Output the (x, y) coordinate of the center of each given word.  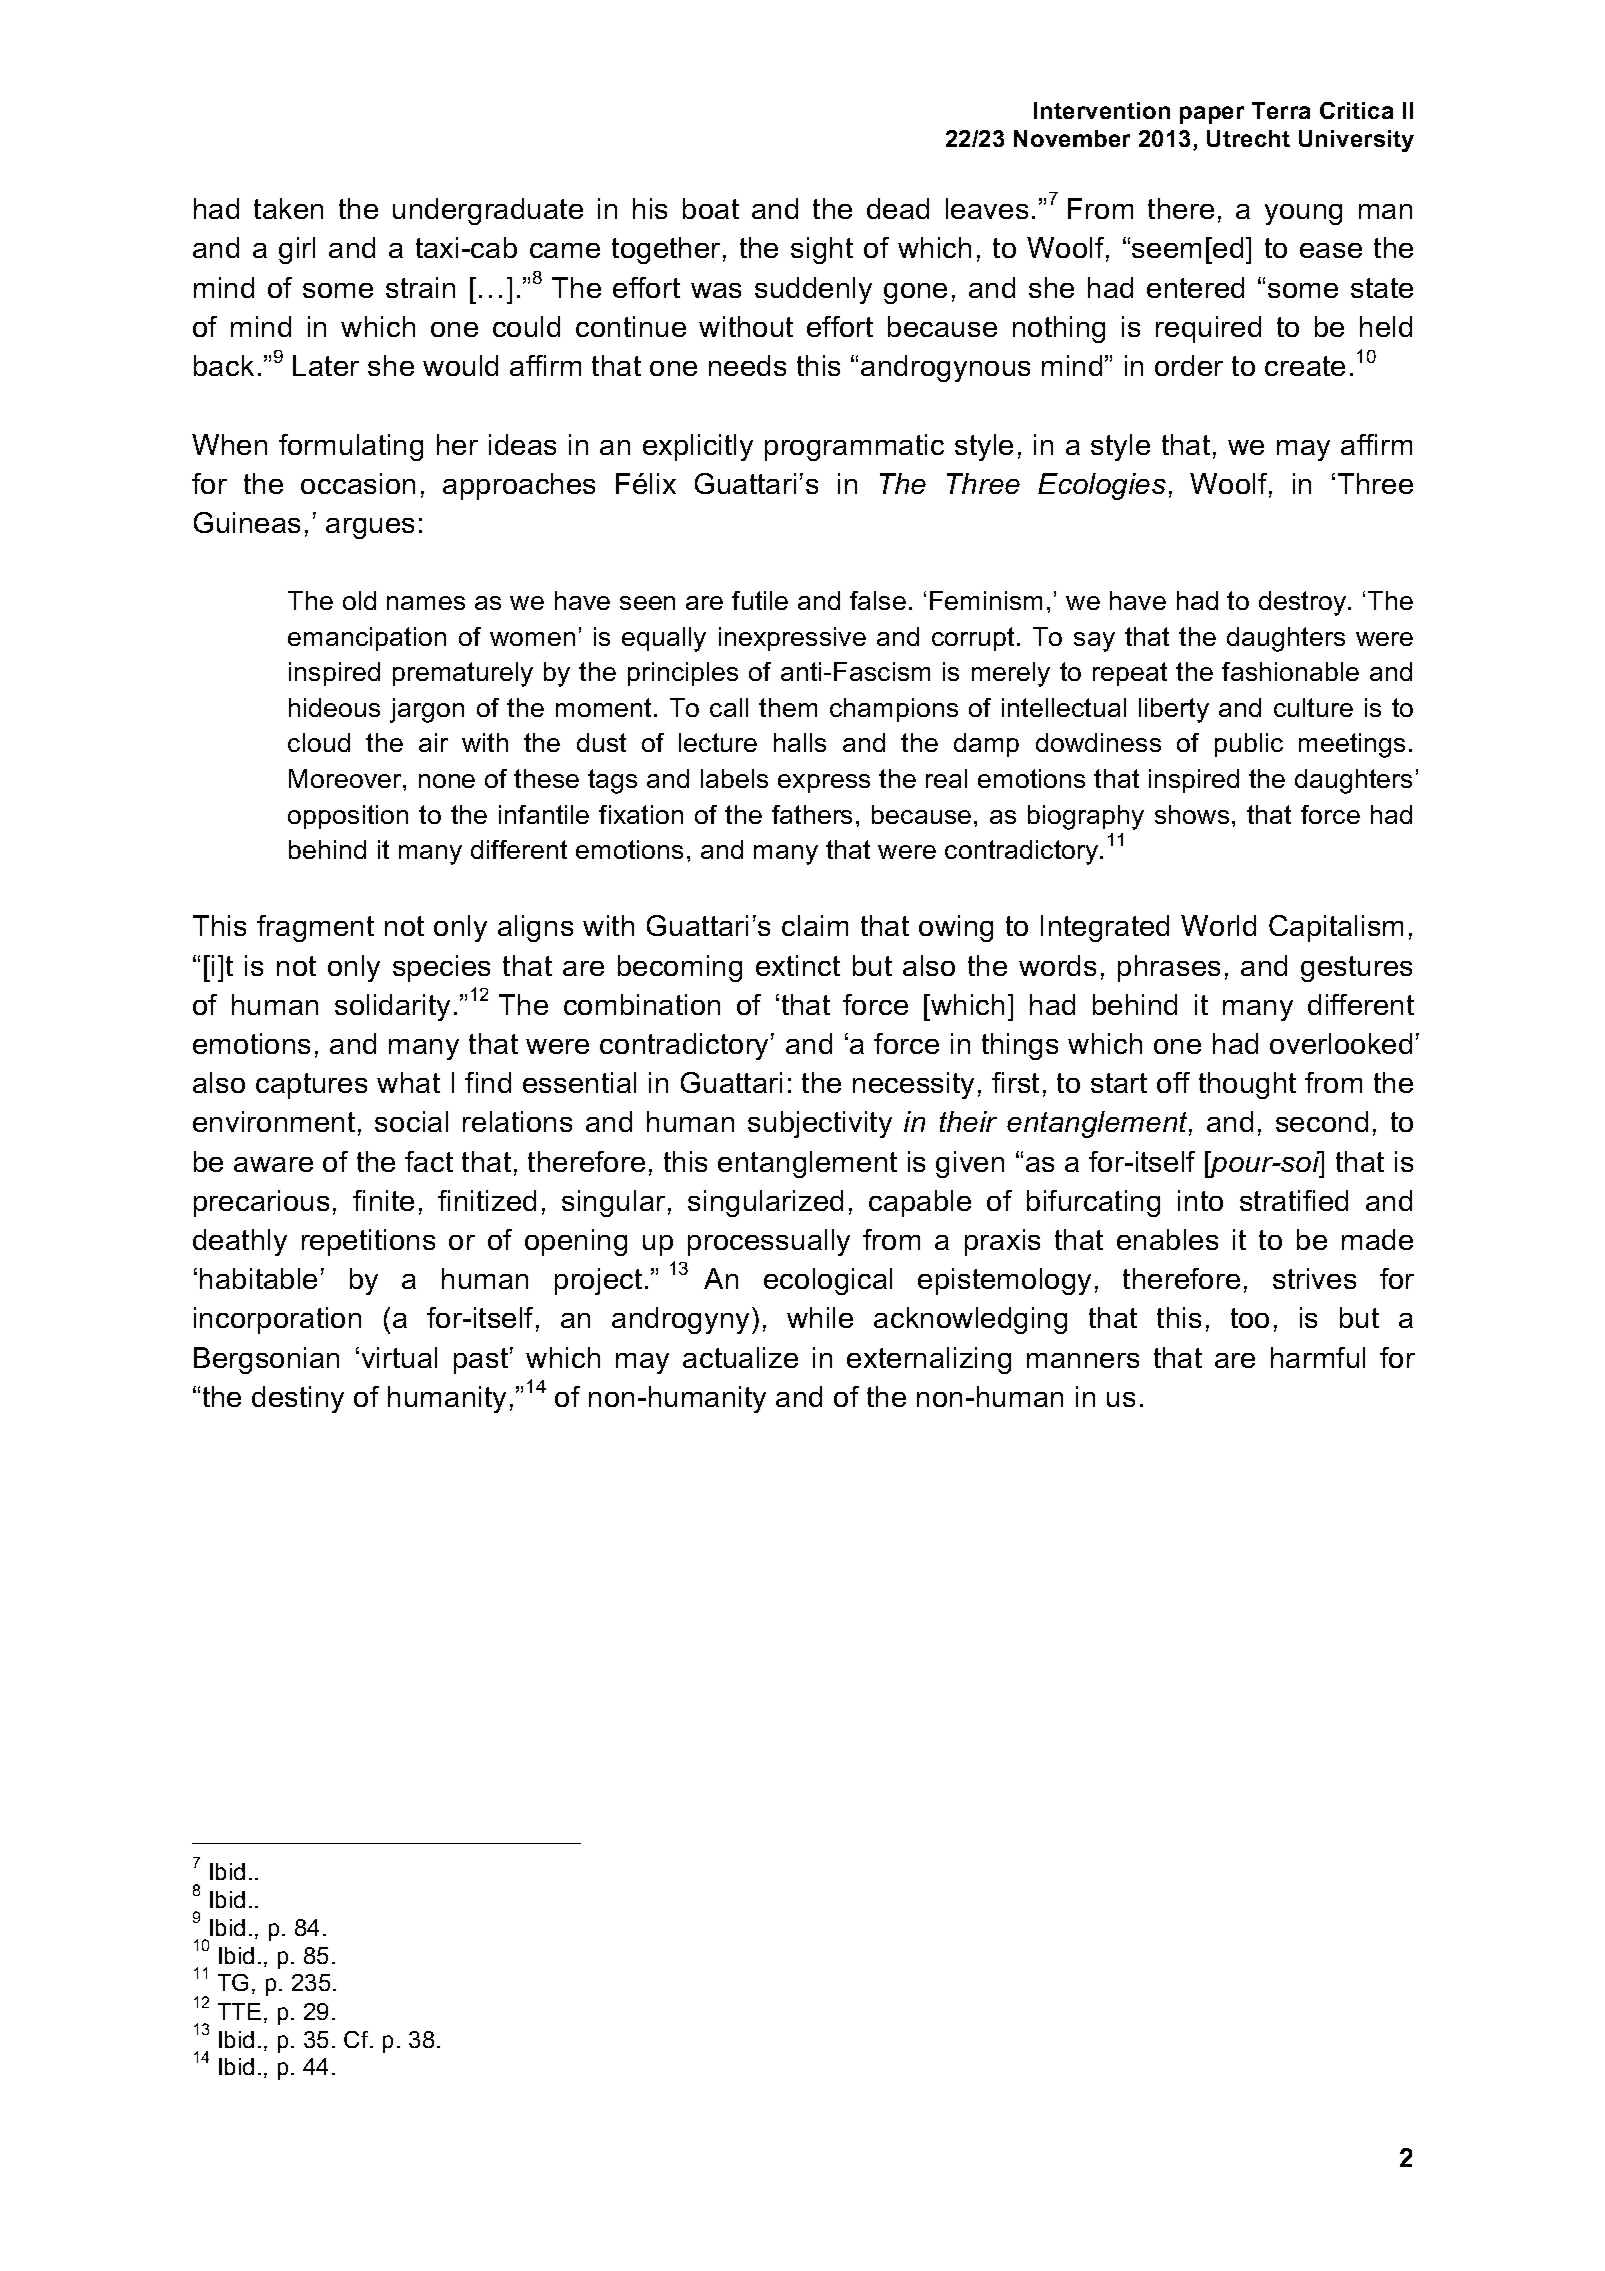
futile (760, 600)
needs (747, 365)
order (1189, 365)
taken (288, 208)
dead (898, 208)
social (411, 1121)
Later (326, 365)
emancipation (367, 639)
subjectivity (820, 1124)
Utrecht (1248, 138)
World (1218, 925)
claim (815, 925)
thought (1247, 1085)
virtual (399, 1357)
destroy (1304, 603)
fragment (315, 928)
